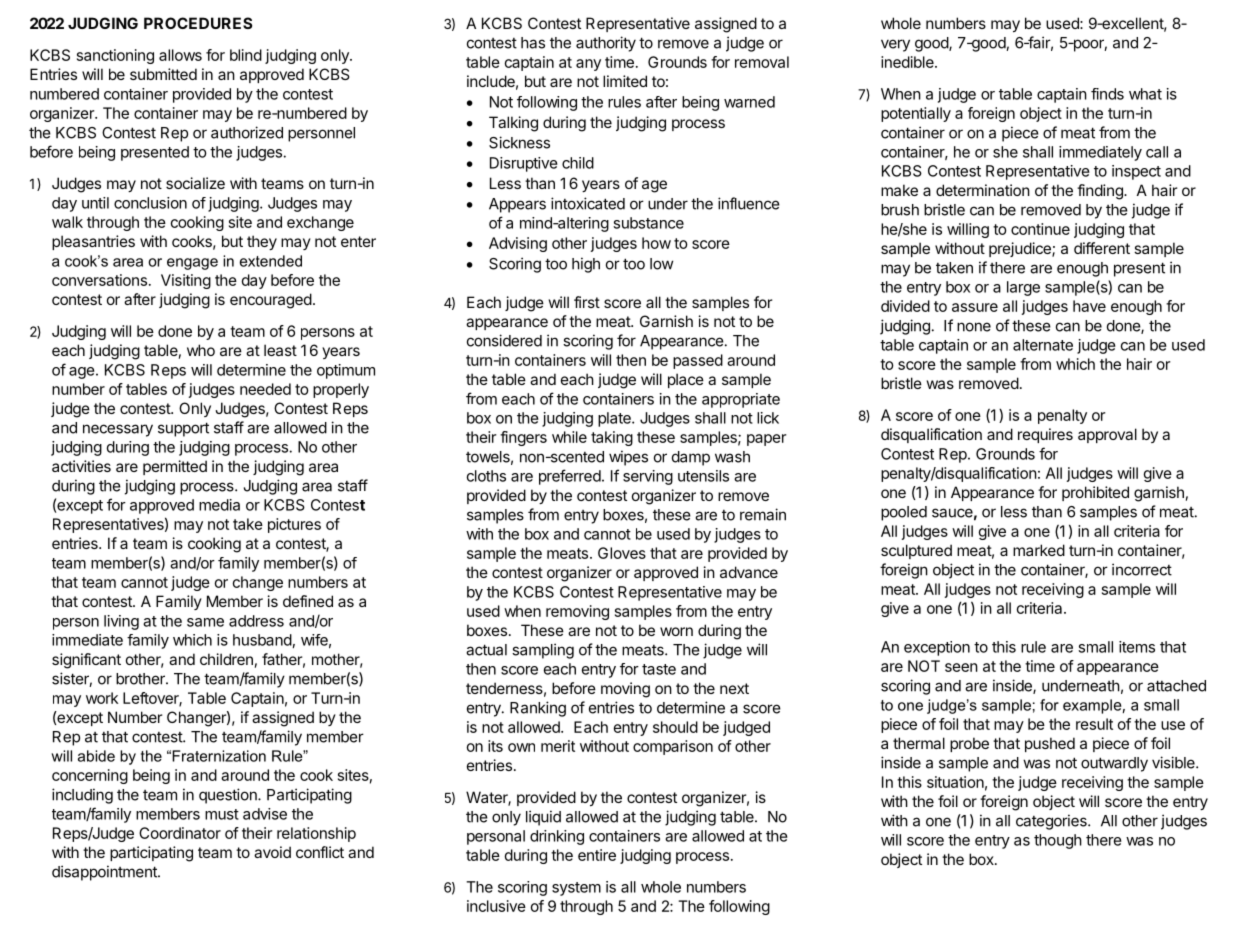 The height and width of the image is (952, 1233). What do you see at coordinates (1107, 94) in the image?
I see `finds` at bounding box center [1107, 94].
